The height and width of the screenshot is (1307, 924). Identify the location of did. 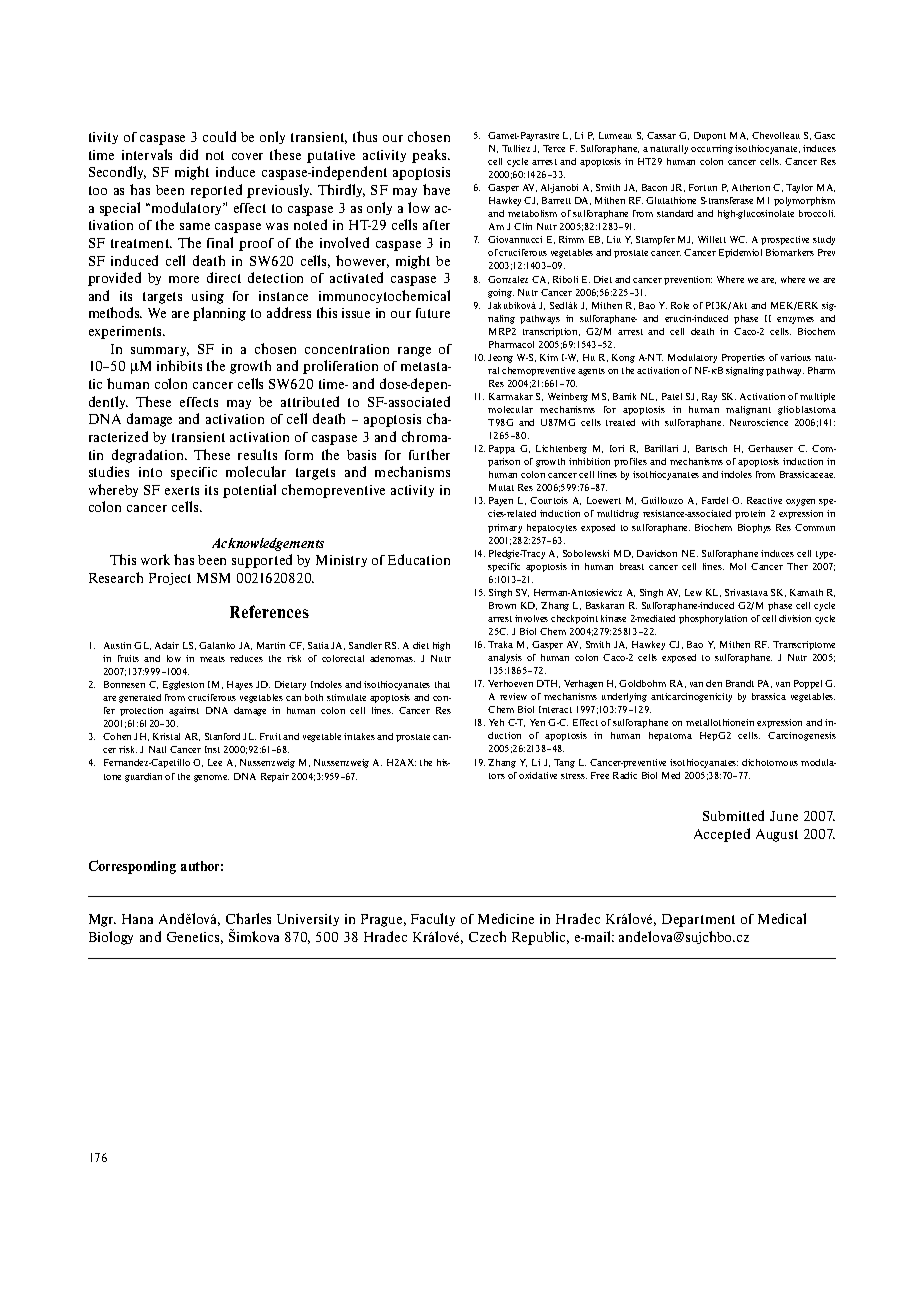
(189, 154).
